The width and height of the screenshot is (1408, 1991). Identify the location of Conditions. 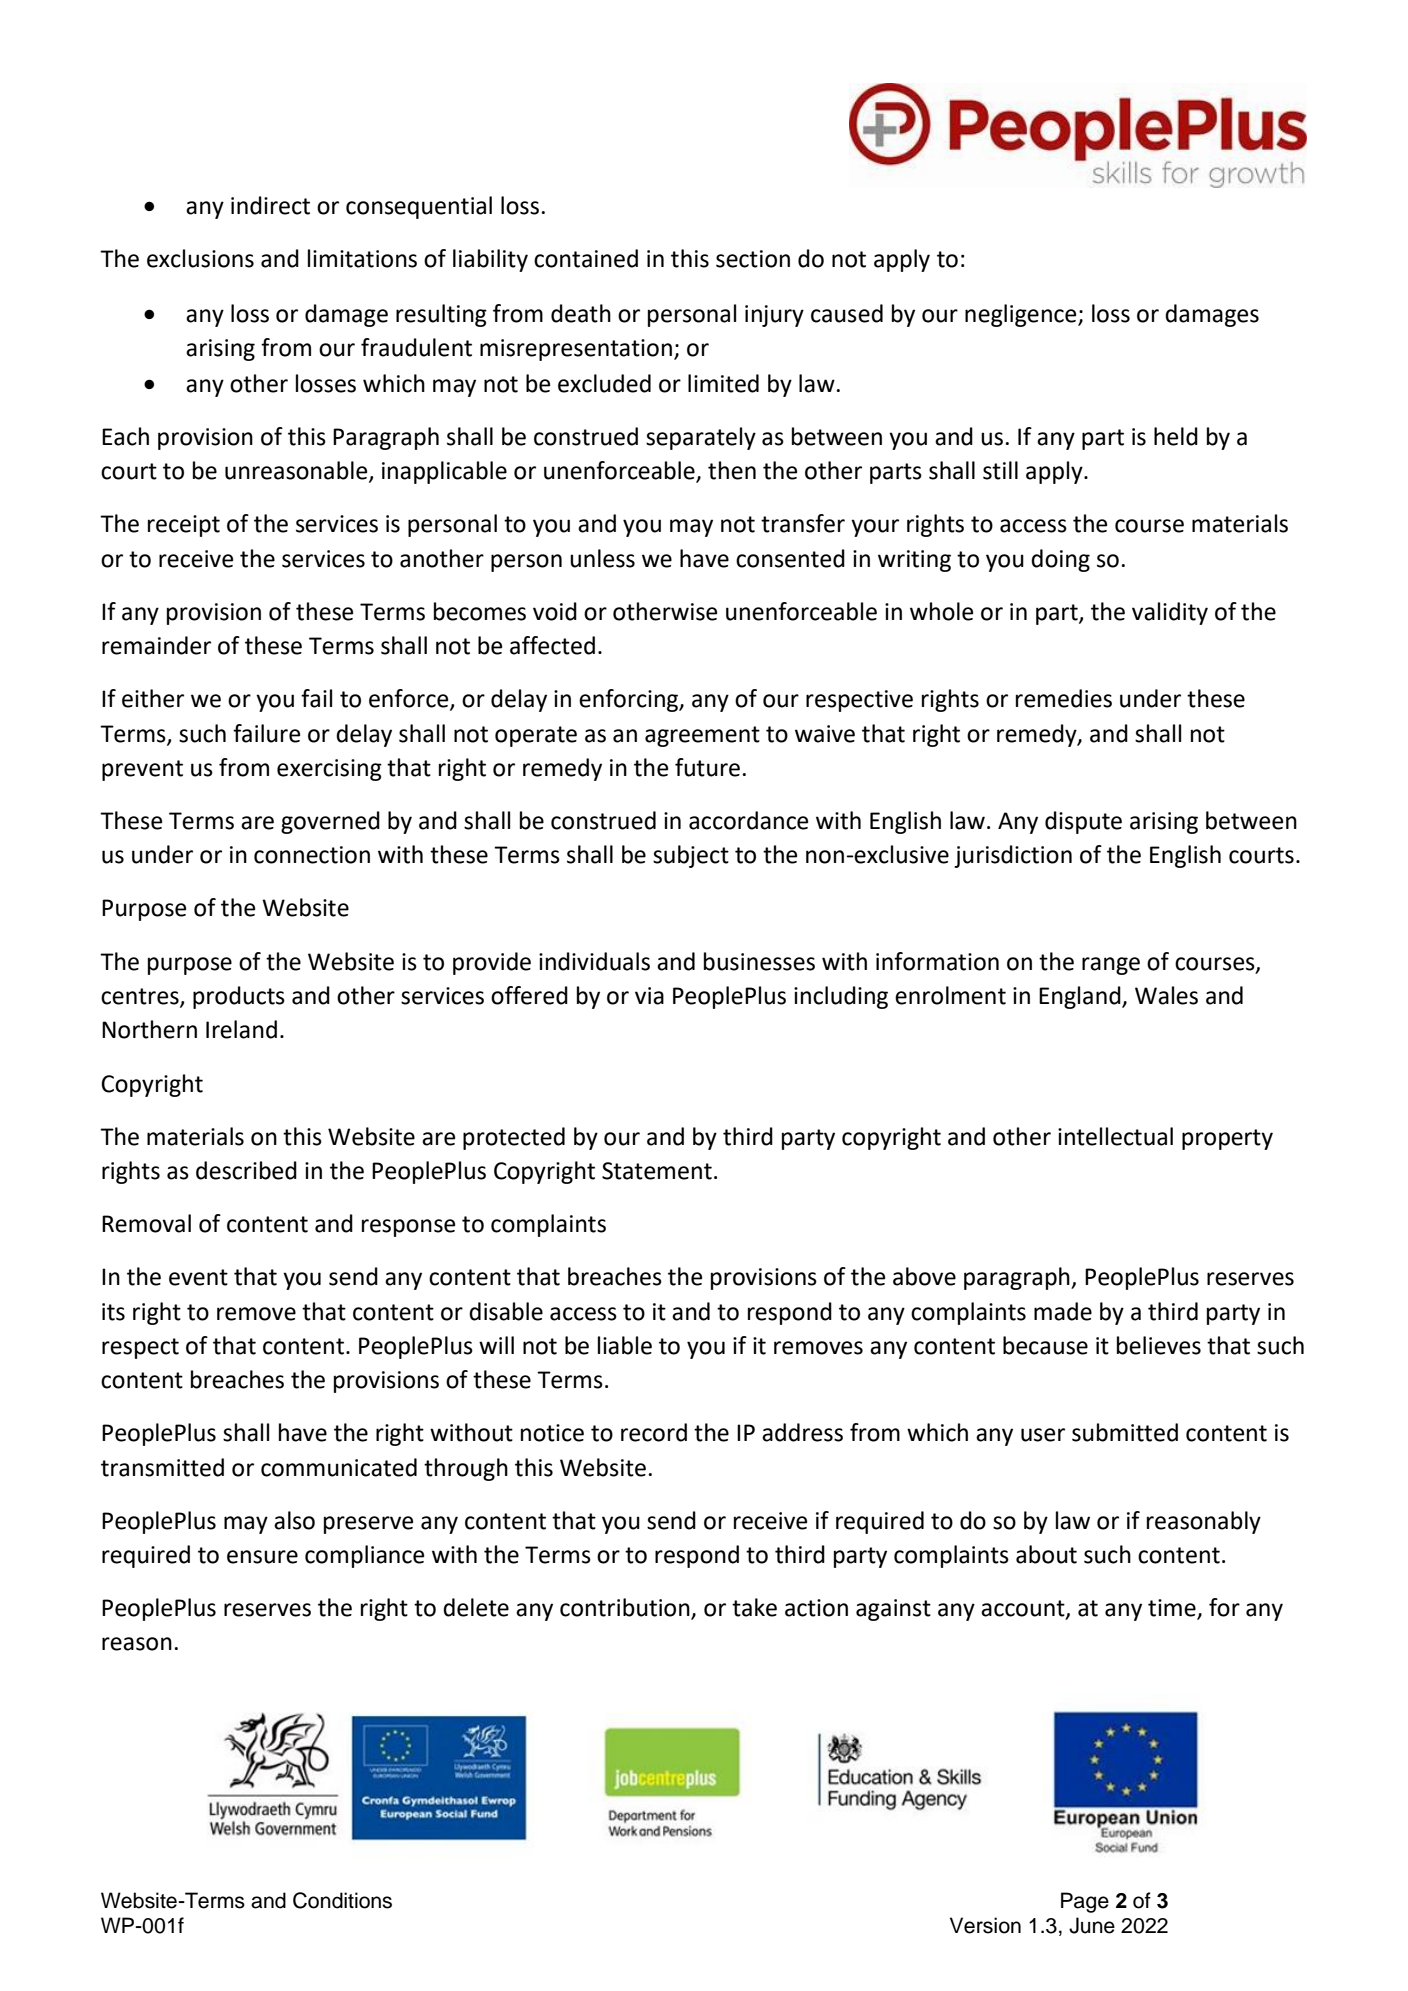
(342, 1900).
